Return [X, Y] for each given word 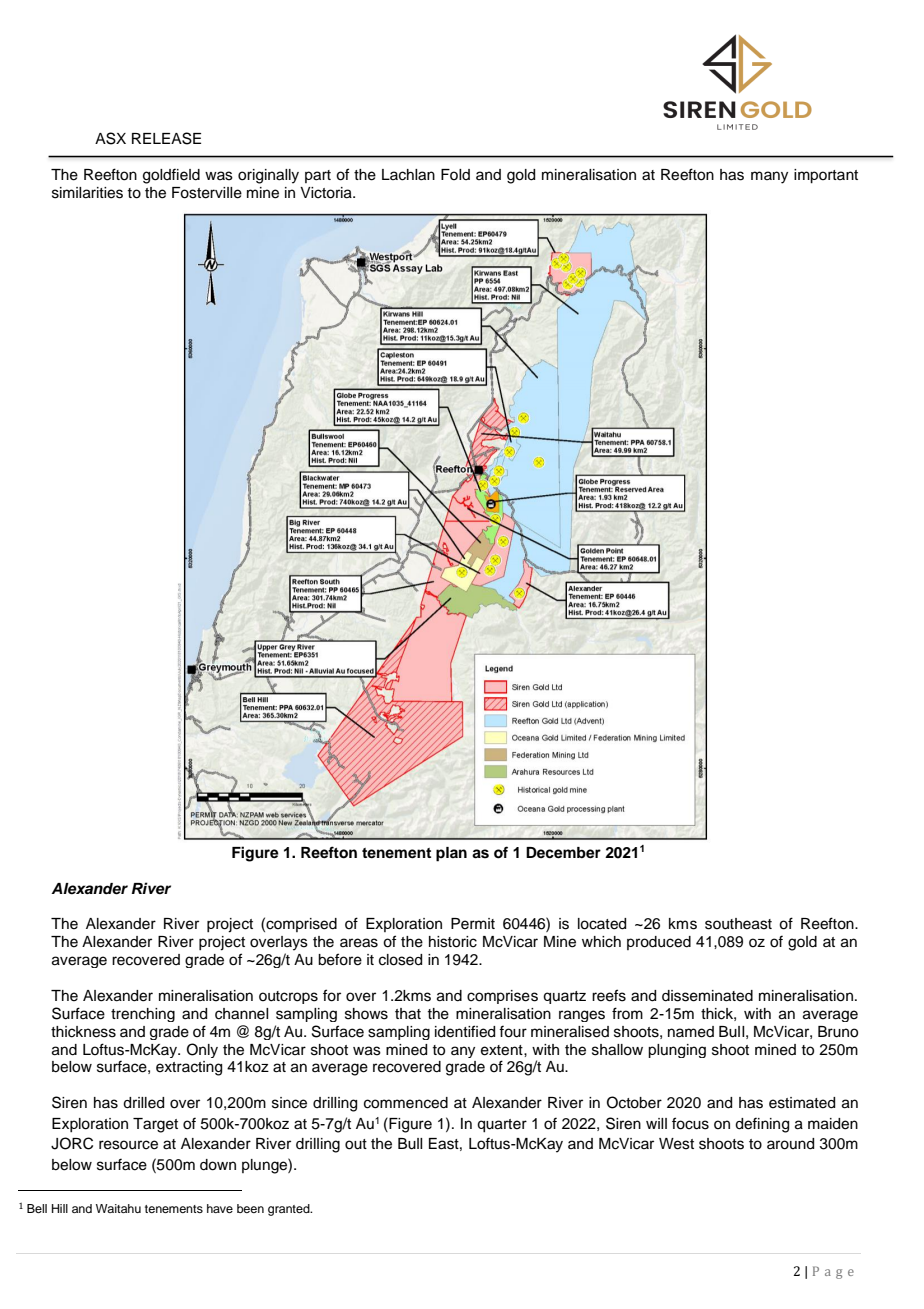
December [563, 853]
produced [659, 943]
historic [453, 942]
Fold [455, 174]
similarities [87, 193]
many [769, 177]
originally [268, 176]
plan [451, 854]
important [826, 176]
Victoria [327, 193]
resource [128, 1145]
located [602, 924]
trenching [143, 1015]
